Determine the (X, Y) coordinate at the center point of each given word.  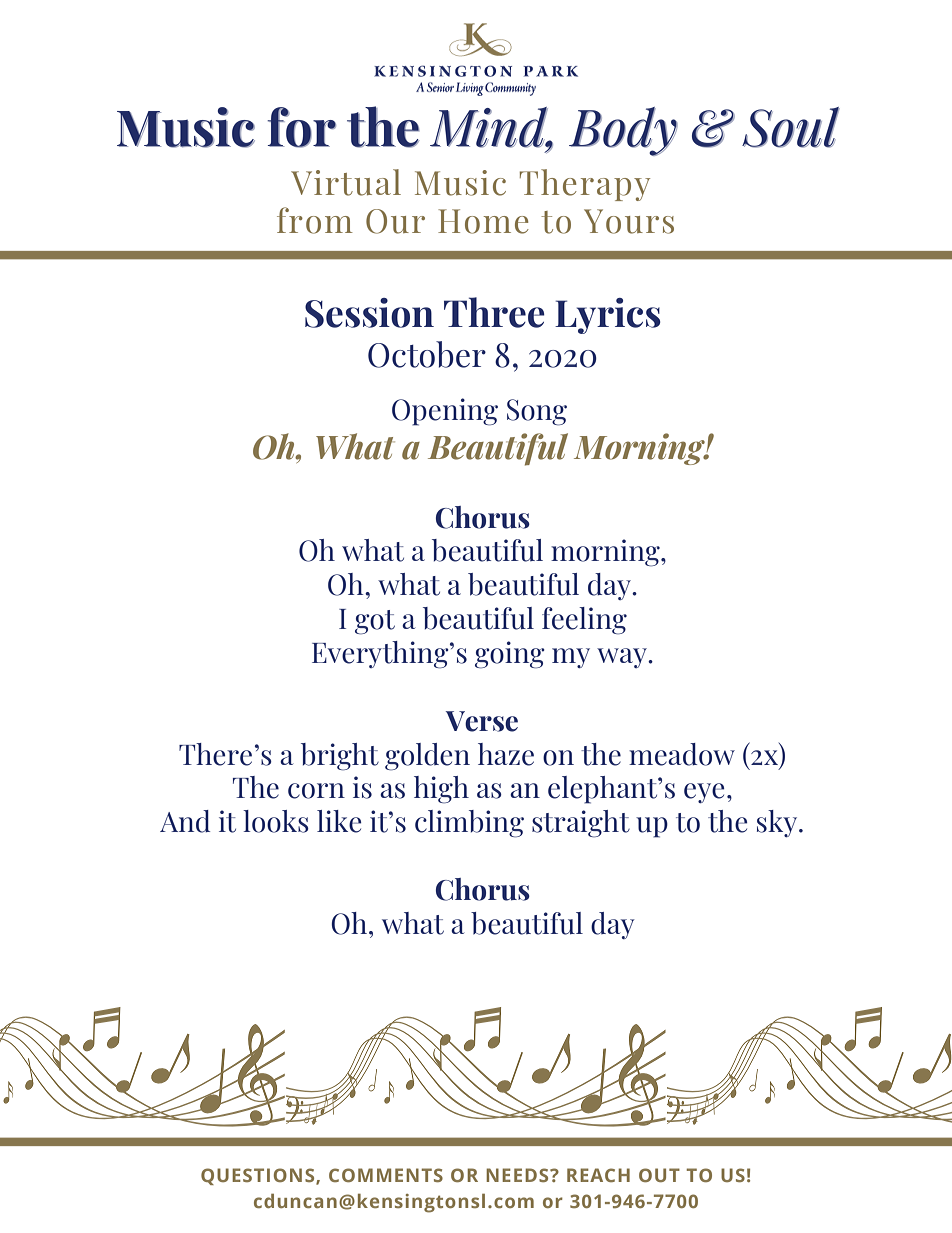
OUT (659, 1175)
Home (483, 221)
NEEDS (518, 1175)
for (301, 127)
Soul (791, 127)
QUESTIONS (259, 1176)
